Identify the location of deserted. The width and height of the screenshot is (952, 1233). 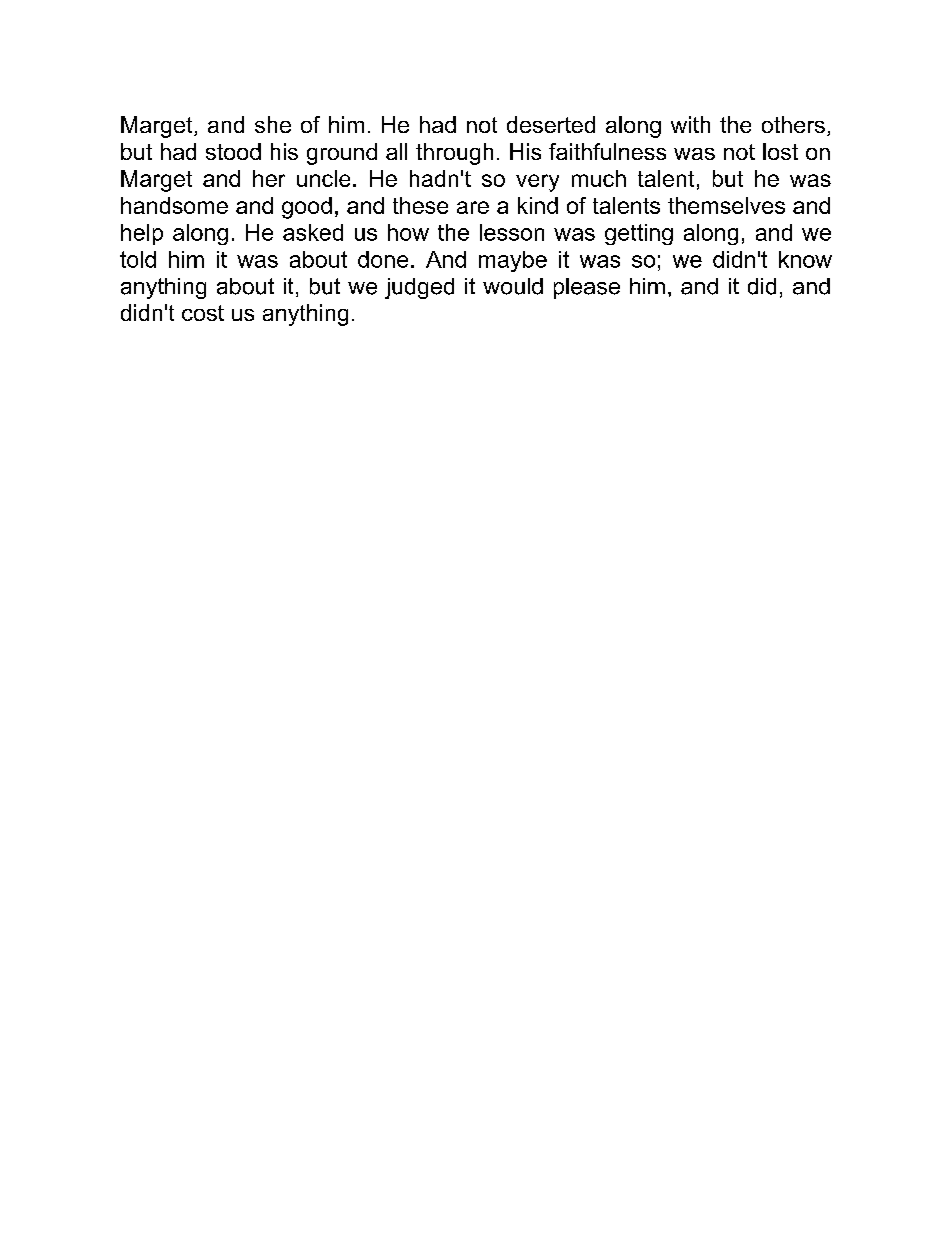
(551, 124).
